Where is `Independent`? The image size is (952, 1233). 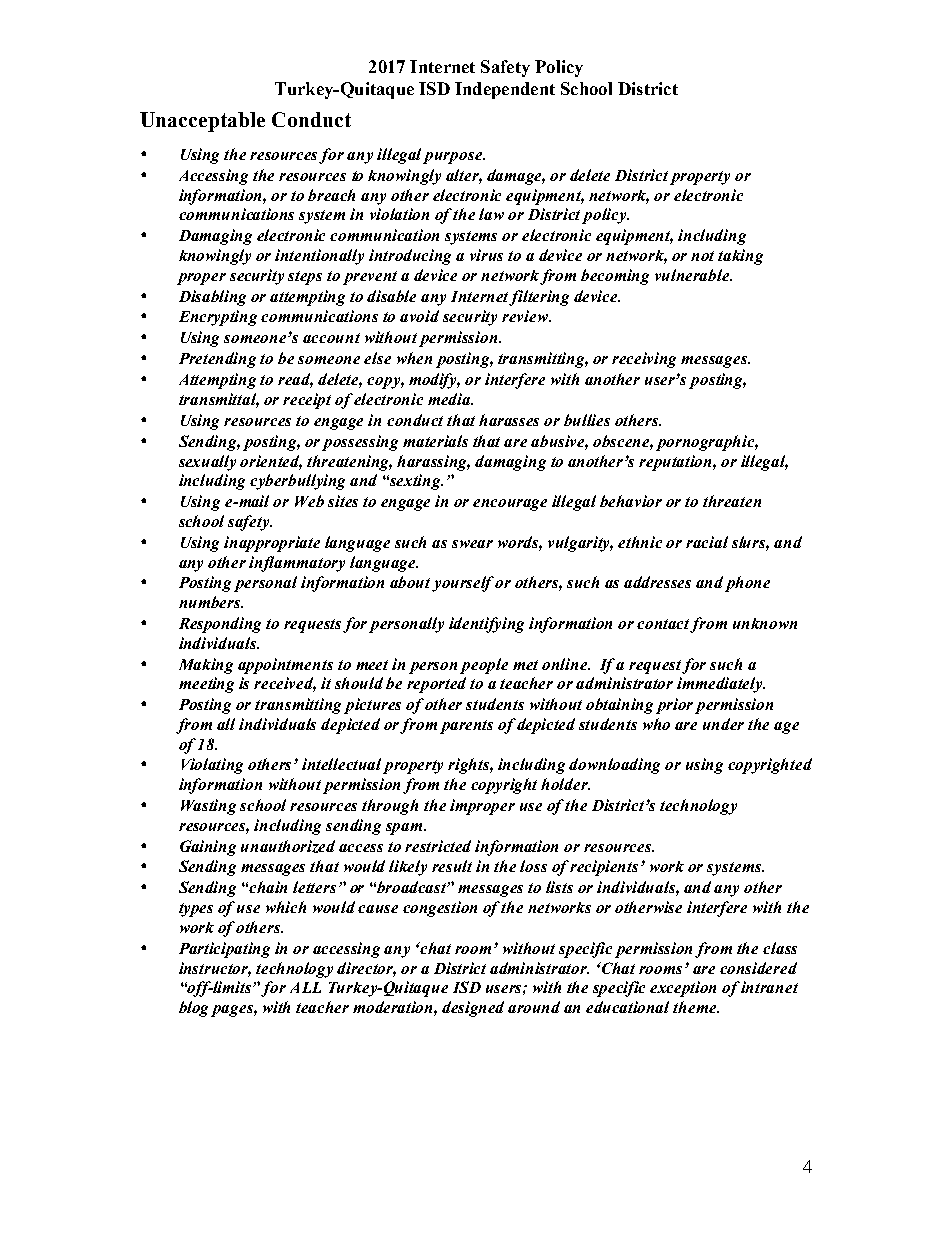 Independent is located at coordinates (505, 90).
